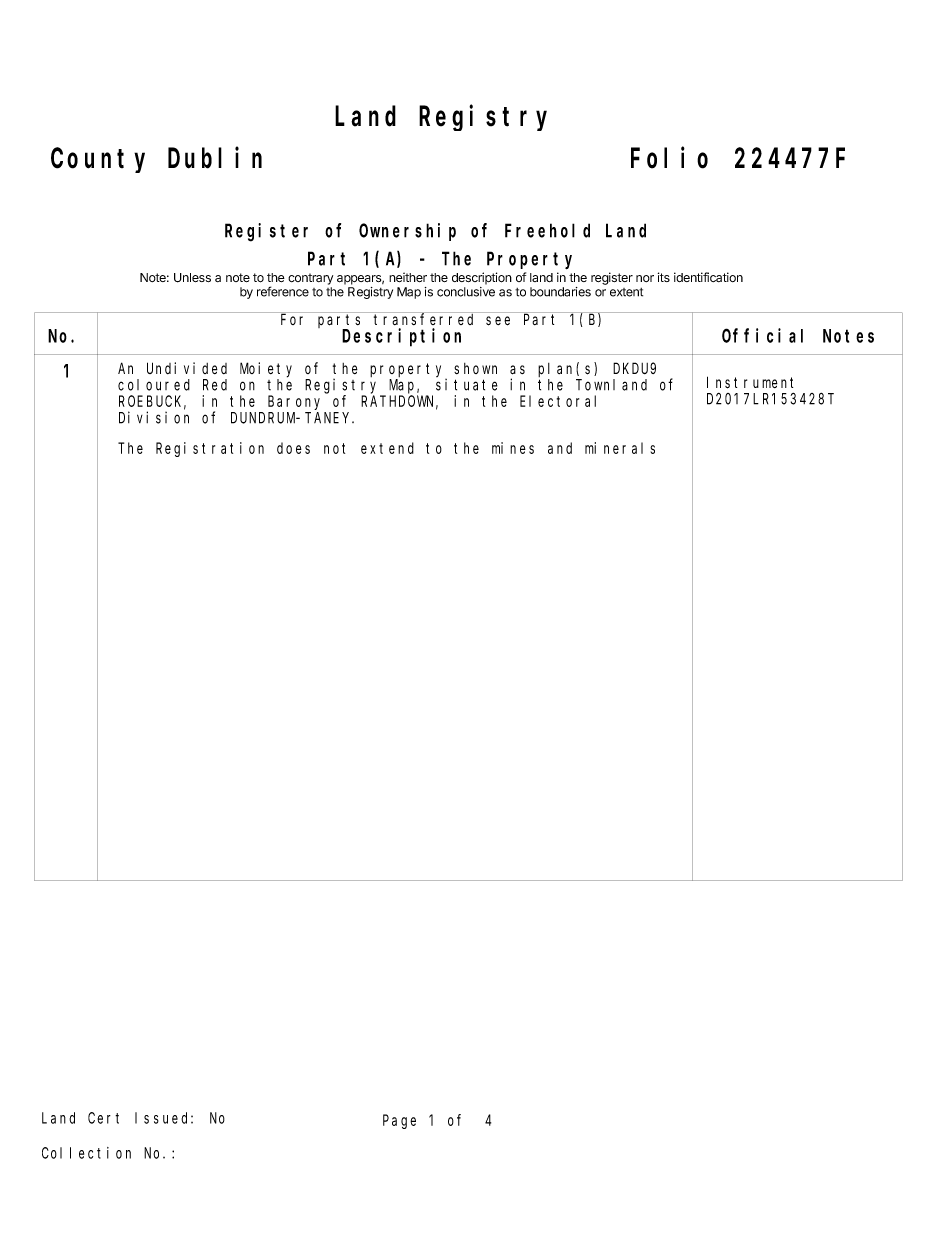  I want to click on extent, so click(626, 292).
